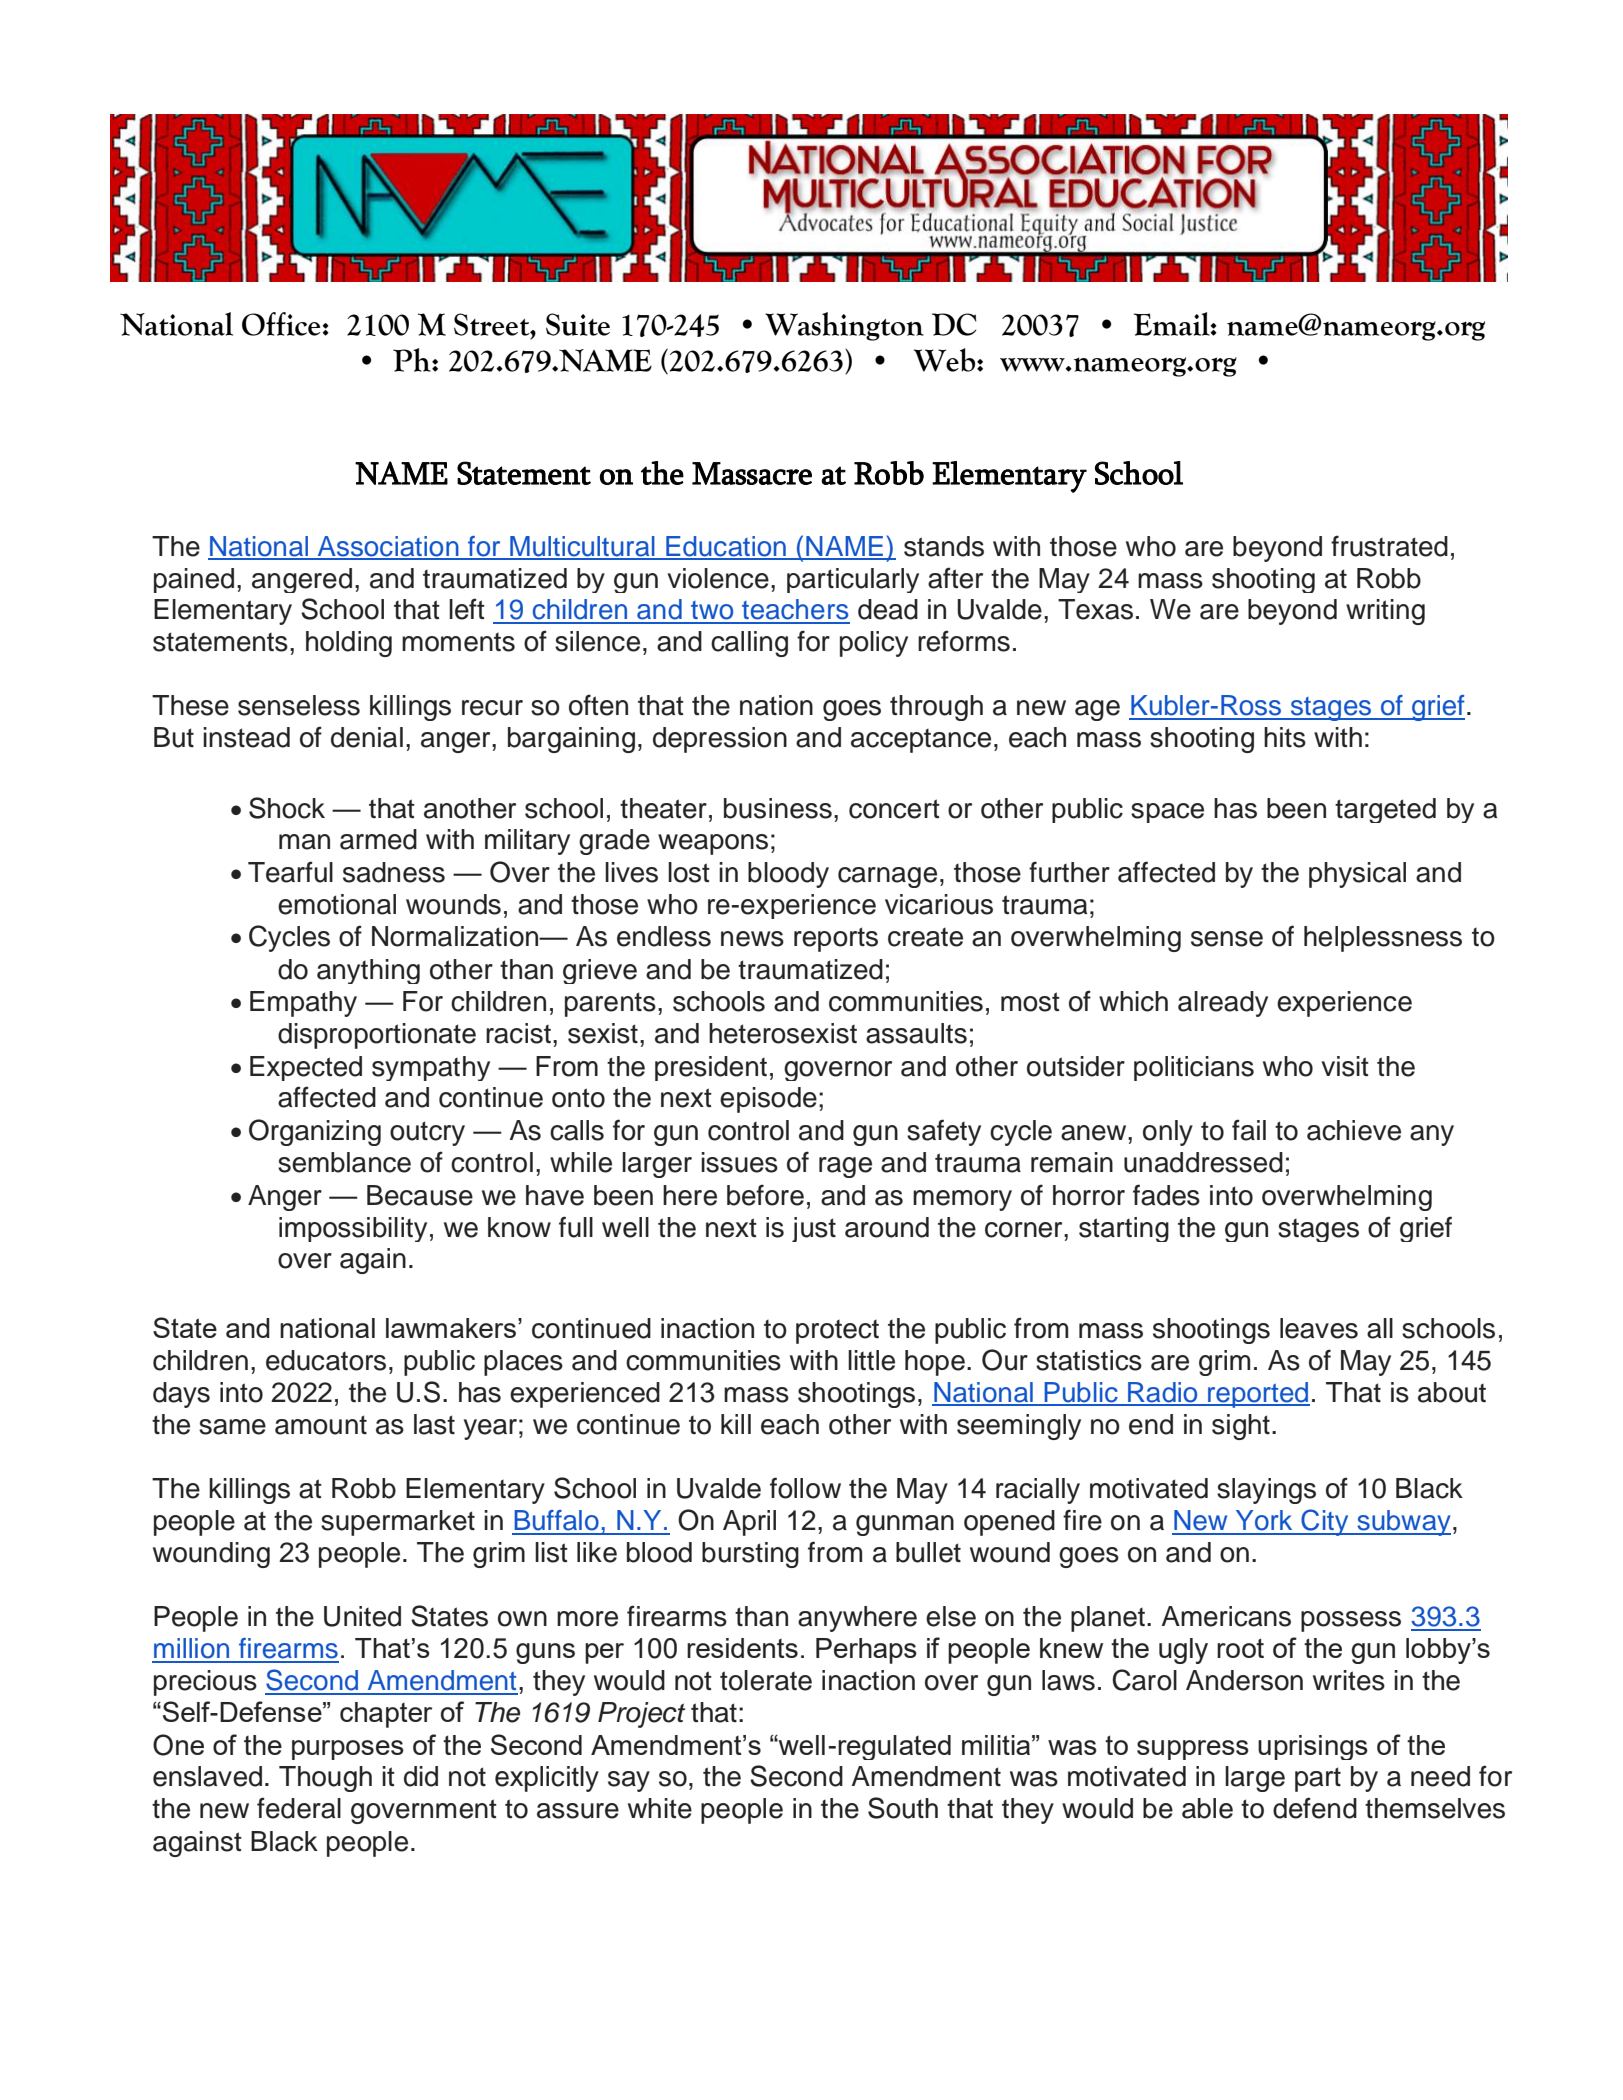 The image size is (1623, 2100). Describe the element at coordinates (844, 326) in the screenshot. I see `Washington` at that location.
